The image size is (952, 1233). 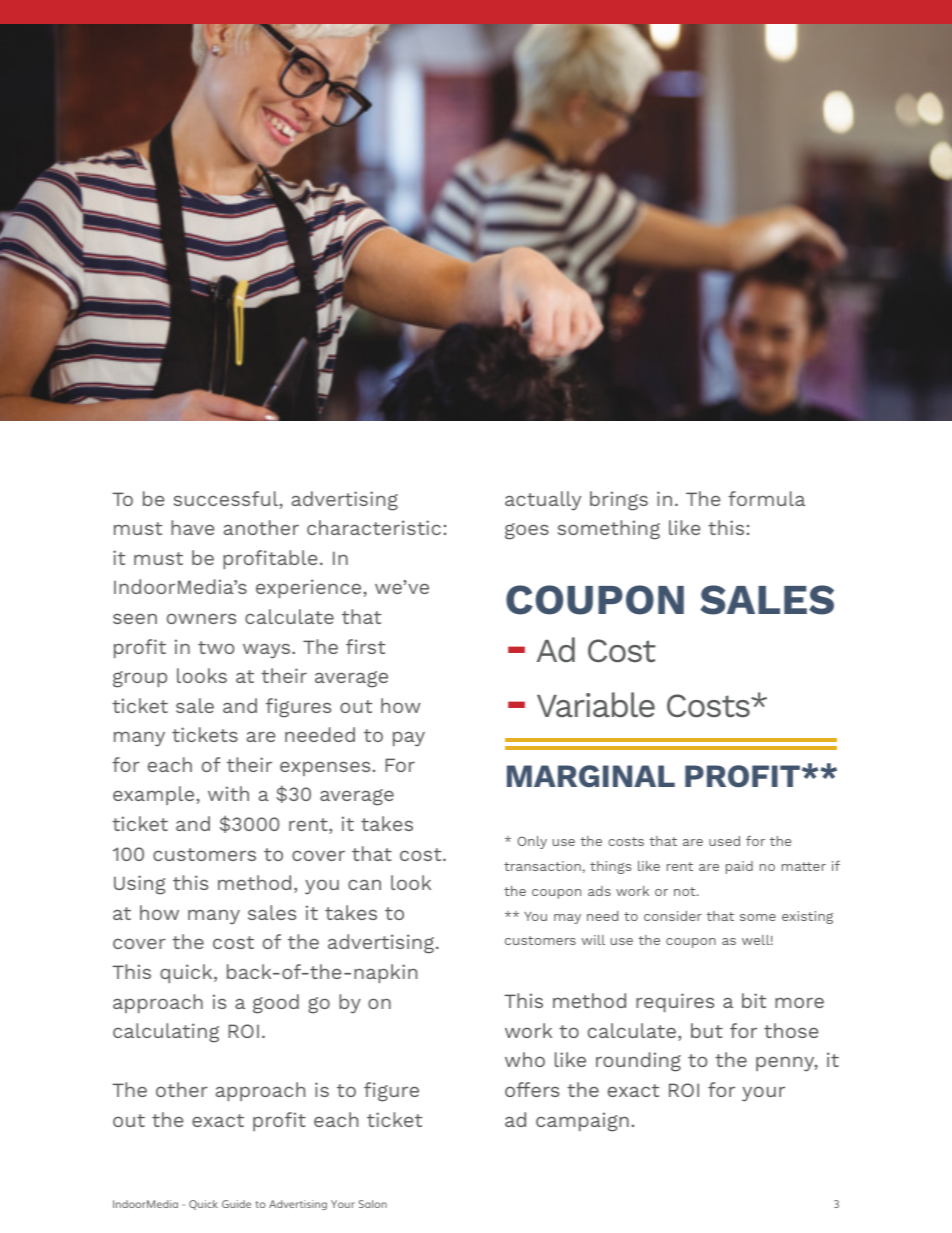 What do you see at coordinates (192, 527) in the screenshot?
I see `have` at bounding box center [192, 527].
